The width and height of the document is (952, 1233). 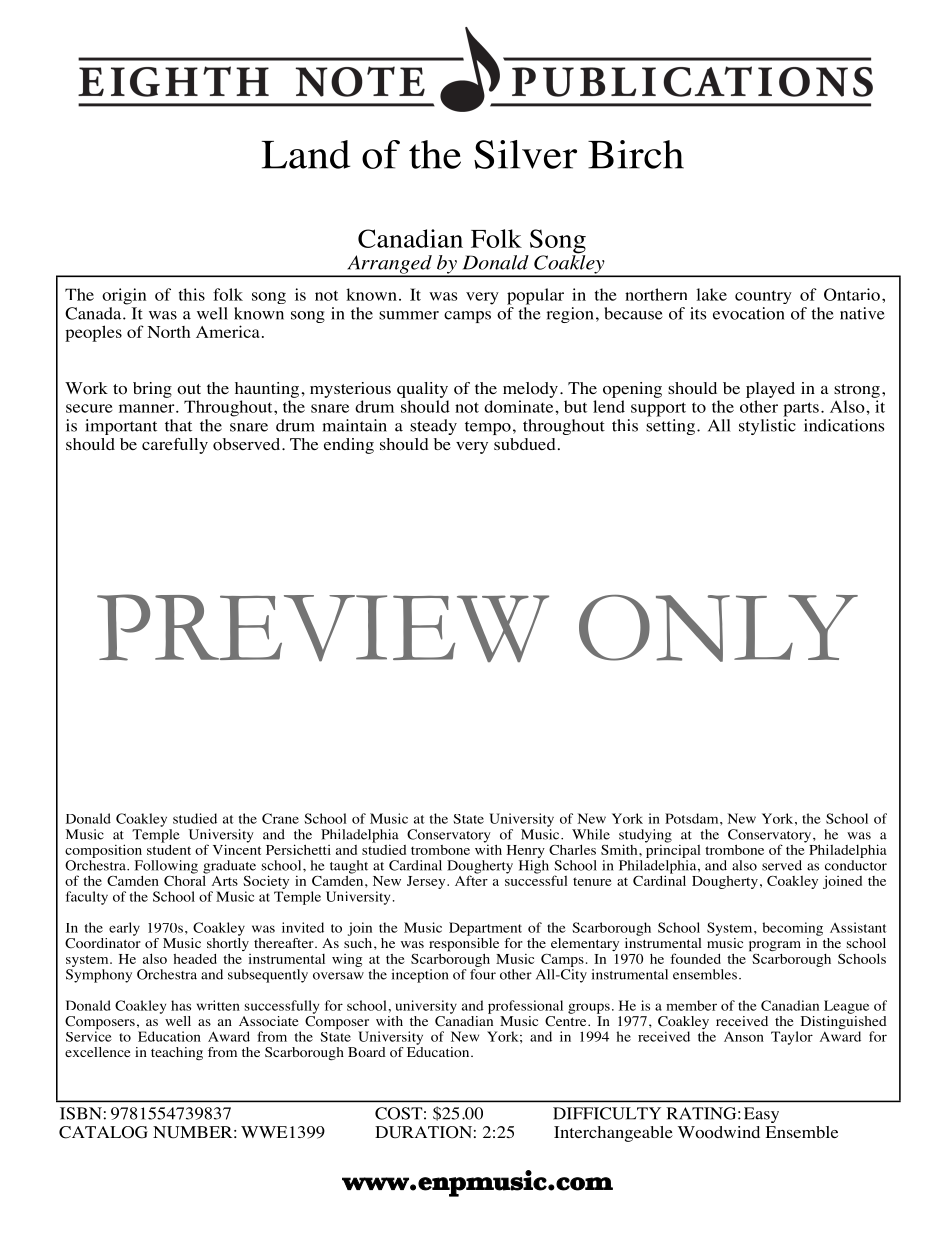 What do you see at coordinates (767, 427) in the document?
I see `stylistic` at bounding box center [767, 427].
